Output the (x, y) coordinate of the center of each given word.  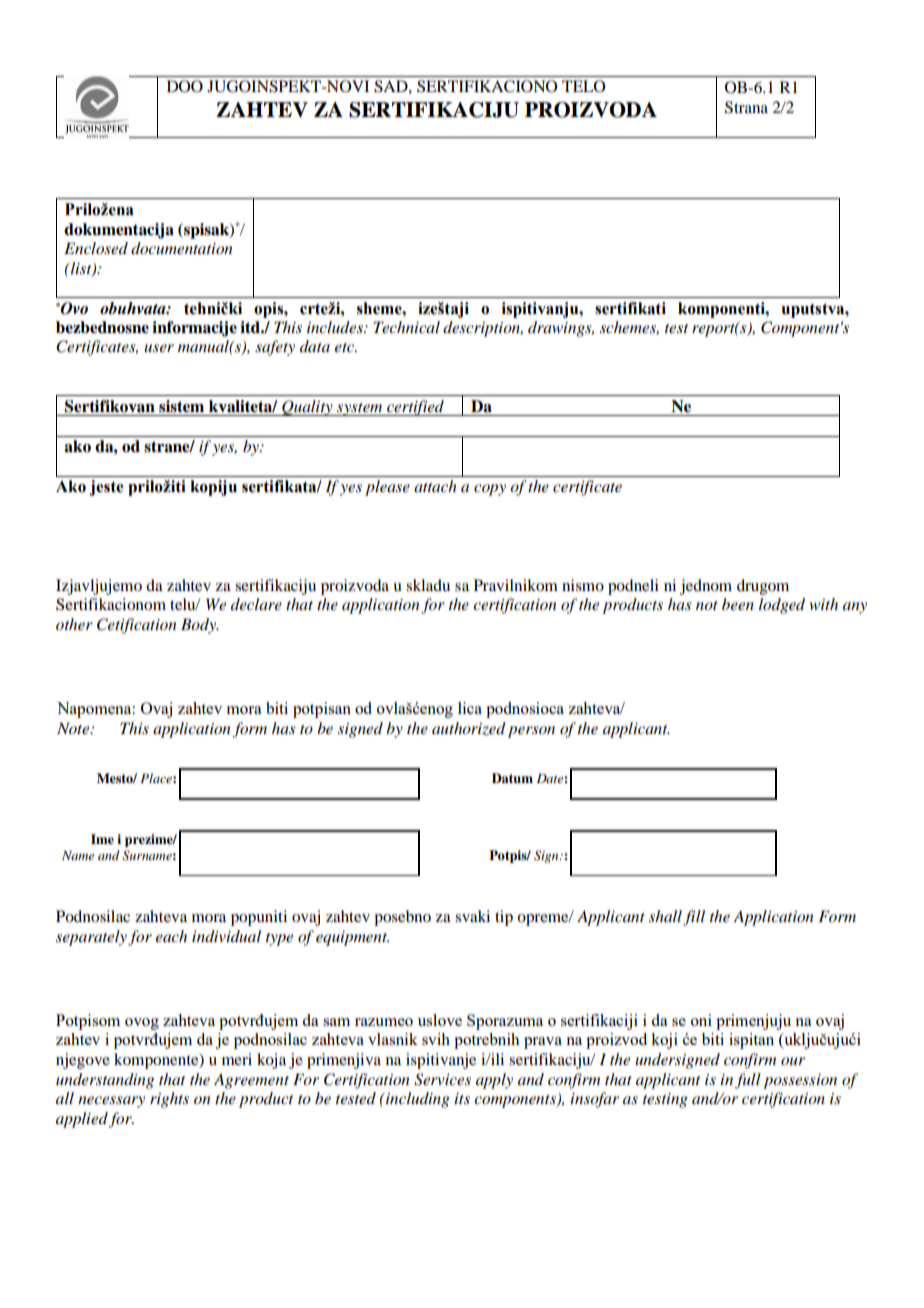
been (738, 604)
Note (74, 728)
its (462, 1098)
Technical (407, 327)
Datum (512, 778)
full (748, 1081)
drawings (561, 329)
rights (169, 1100)
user (159, 348)
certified (415, 408)
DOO (185, 86)
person (531, 732)
